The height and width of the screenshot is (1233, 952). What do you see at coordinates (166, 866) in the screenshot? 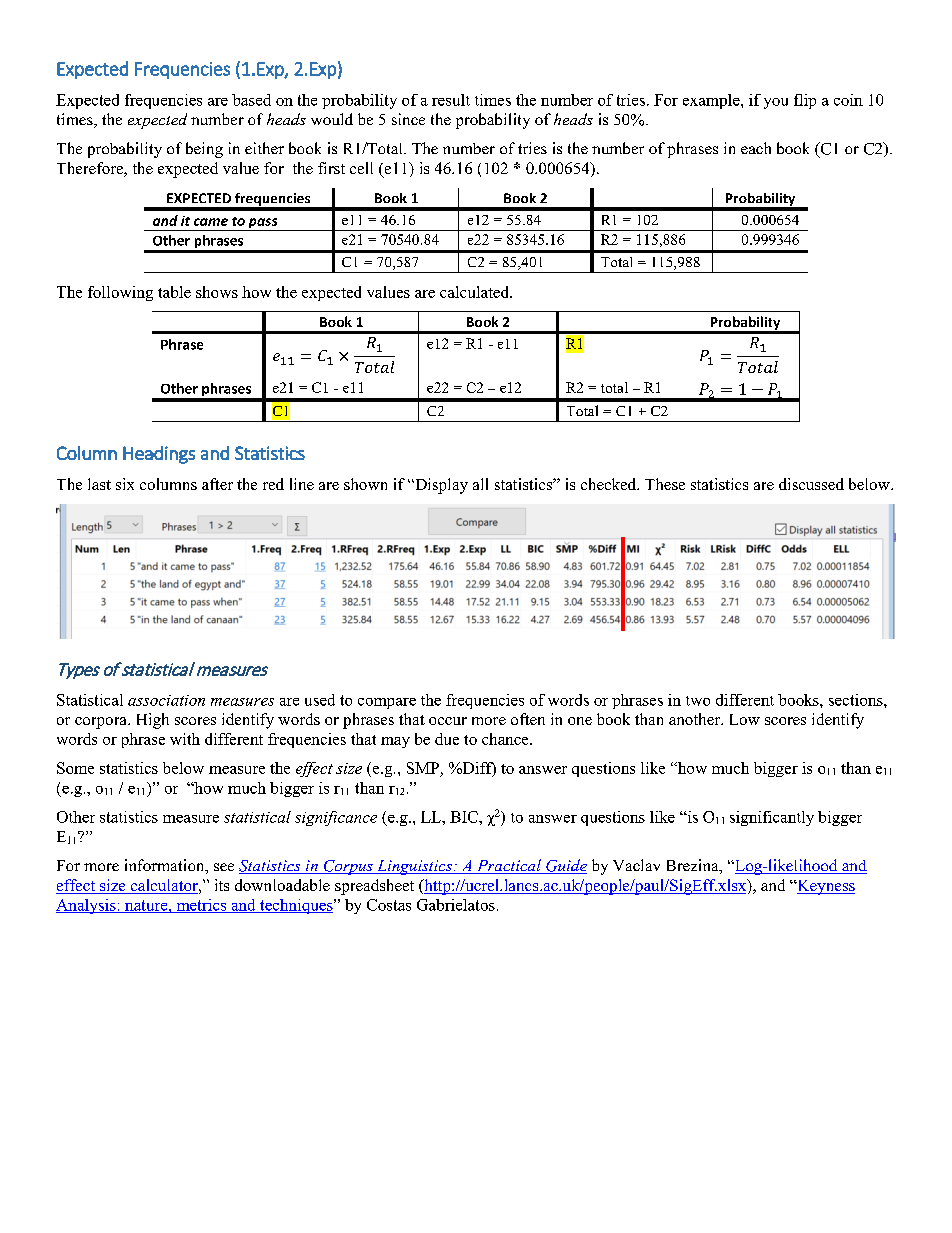
I see `information` at bounding box center [166, 866].
